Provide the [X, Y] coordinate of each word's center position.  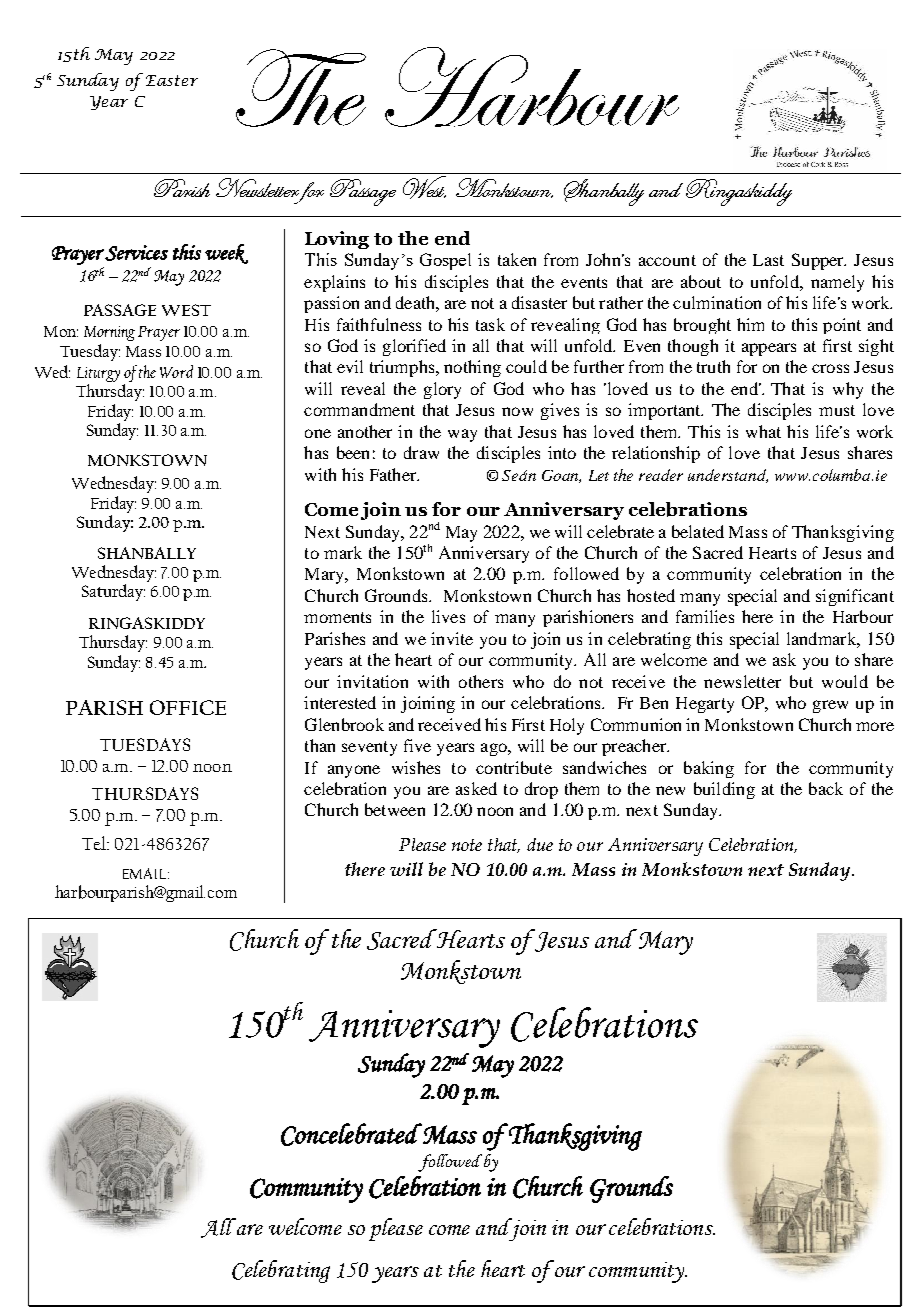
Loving [337, 240]
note [467, 845]
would [845, 681]
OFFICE [188, 707]
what [763, 431]
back [826, 788]
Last [768, 260]
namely [837, 283]
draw [421, 452]
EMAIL [146, 873]
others [481, 681]
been [353, 452]
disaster [539, 302]
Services [136, 253]
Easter [172, 80]
